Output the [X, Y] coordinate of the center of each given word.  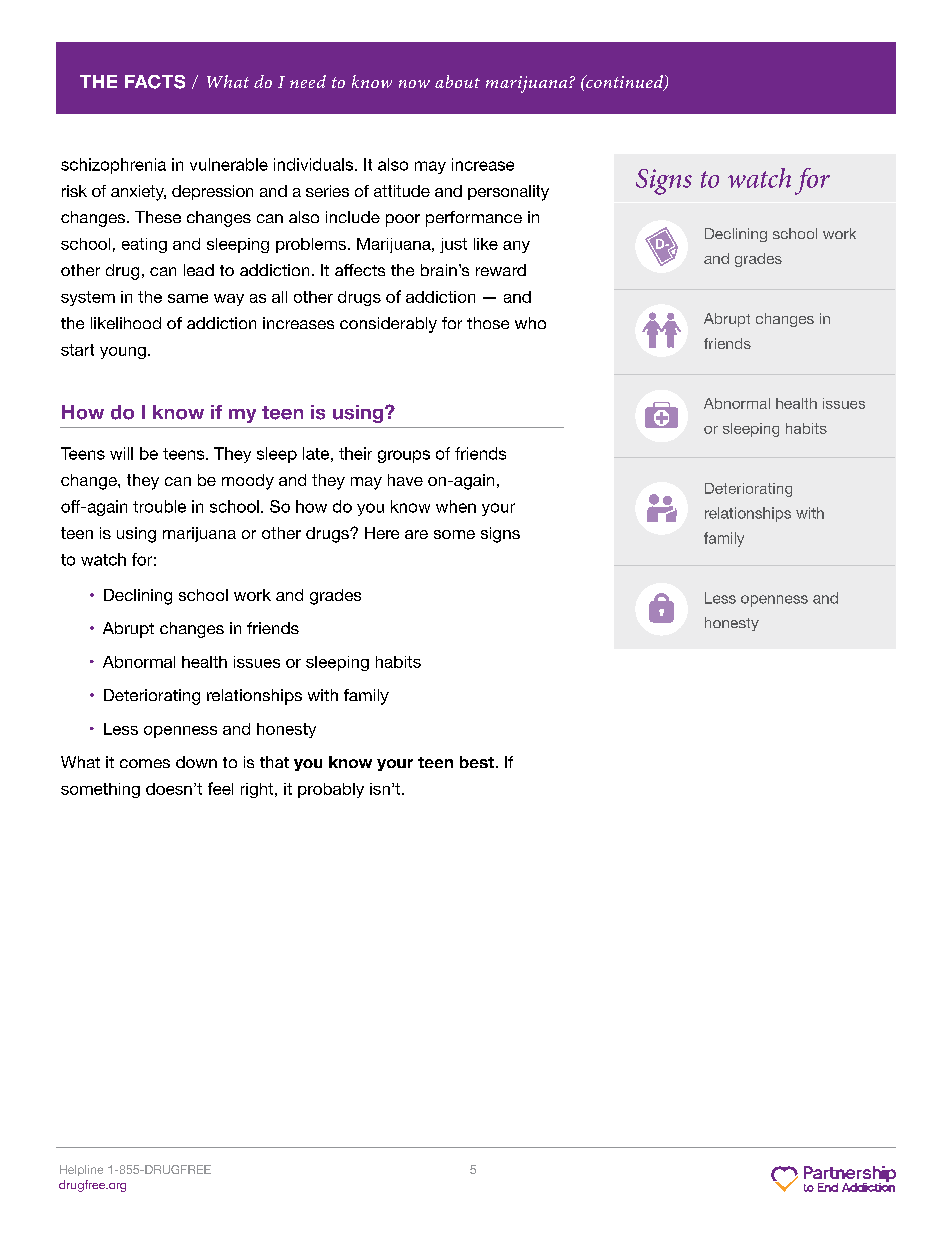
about [457, 81]
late [316, 453]
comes [145, 763]
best [477, 762]
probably [331, 790]
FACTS [155, 82]
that [274, 762]
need [308, 81]
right [258, 790]
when [456, 506]
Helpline [81, 1170]
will [121, 453]
